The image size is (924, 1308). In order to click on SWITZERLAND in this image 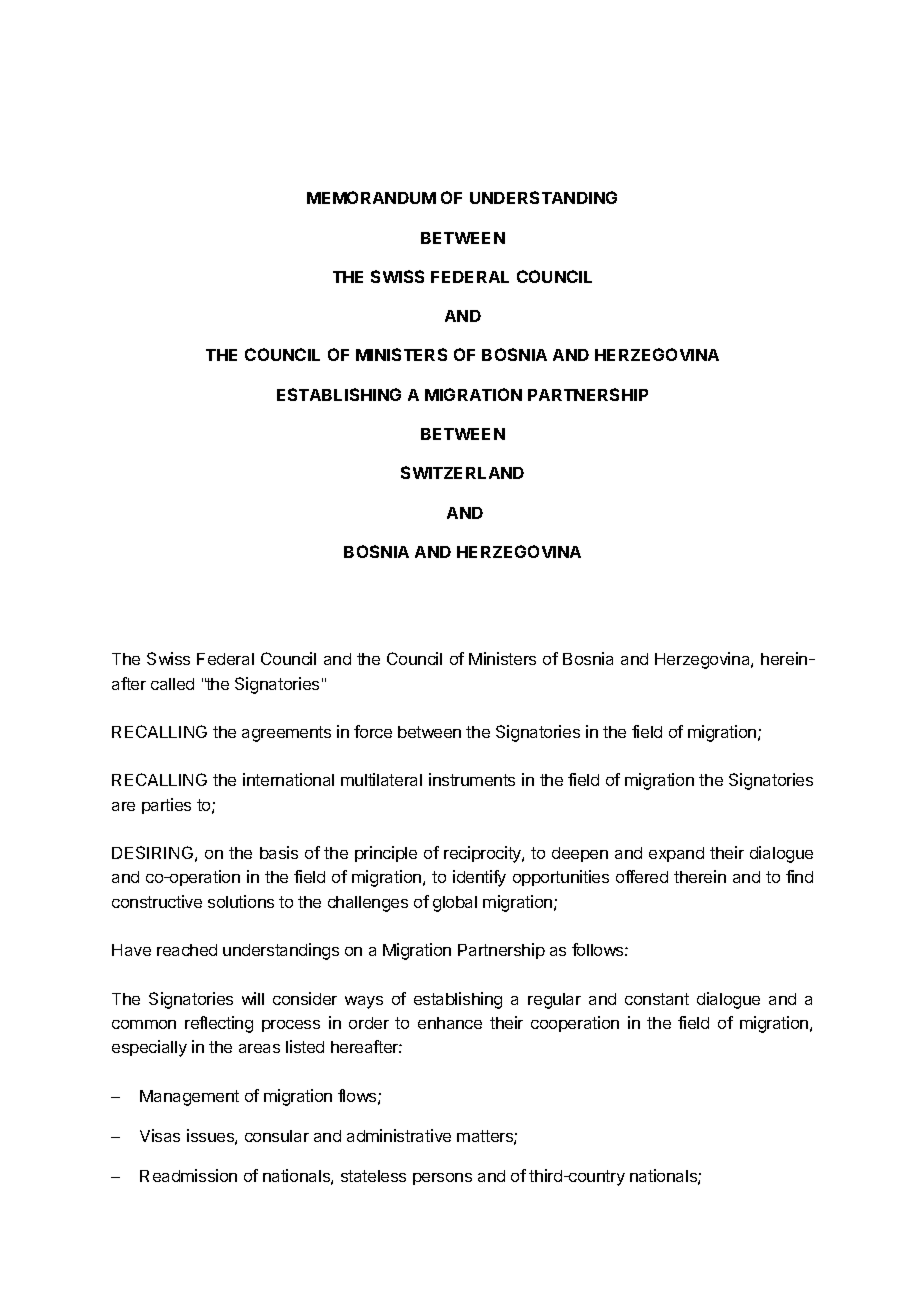, I will do `click(462, 472)`.
